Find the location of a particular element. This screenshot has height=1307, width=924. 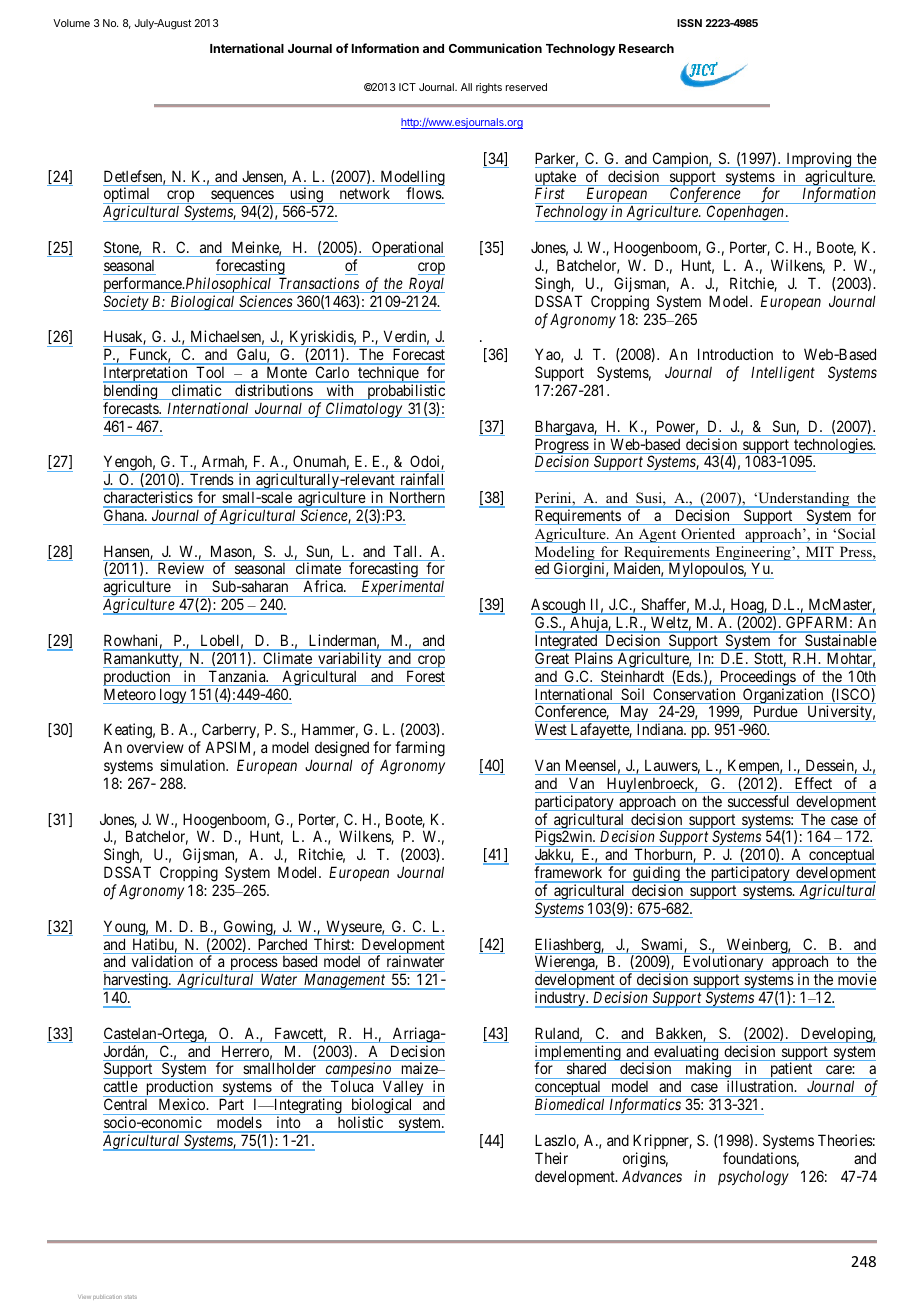

stats is located at coordinates (130, 1297).
